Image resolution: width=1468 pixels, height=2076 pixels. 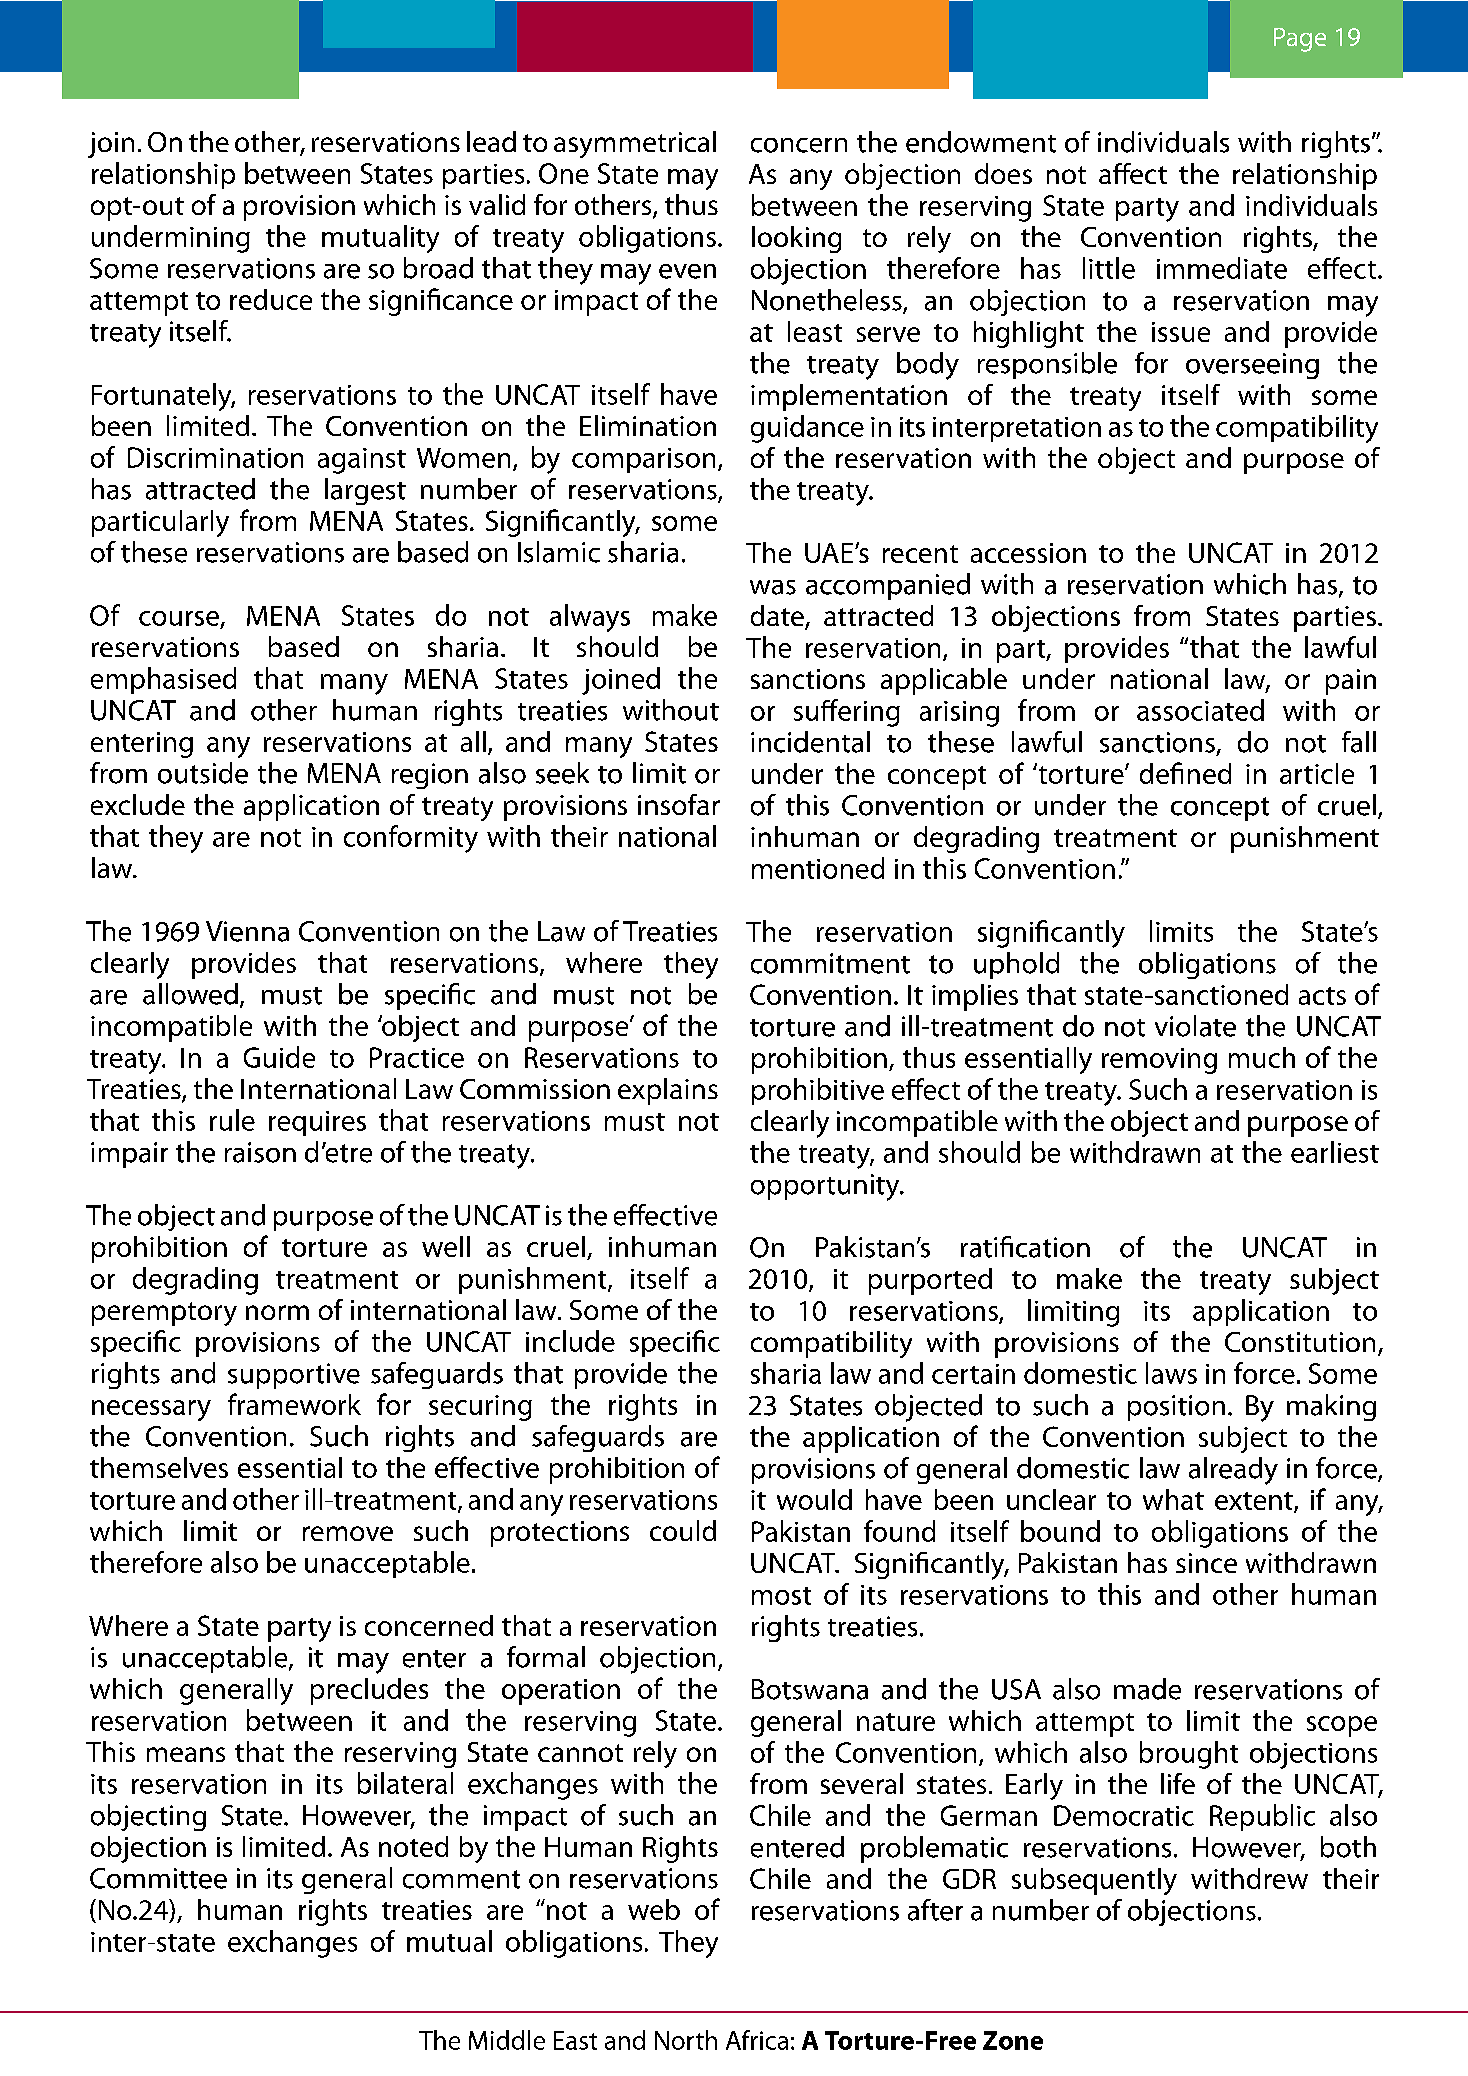 What do you see at coordinates (1094, 1881) in the document?
I see `subsequently` at bounding box center [1094, 1881].
